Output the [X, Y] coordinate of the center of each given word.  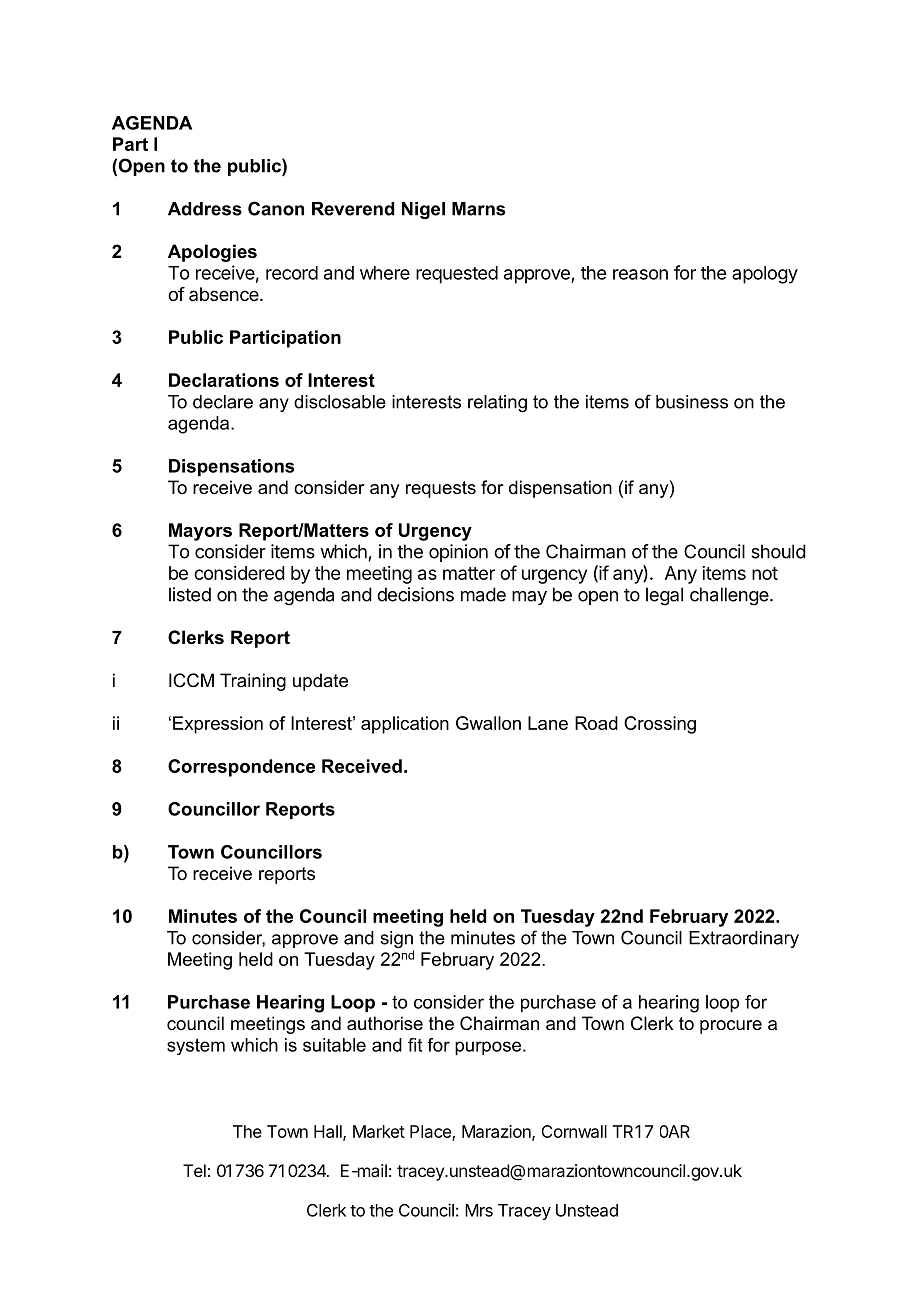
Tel [194, 1170]
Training [253, 682]
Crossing [660, 725]
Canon [276, 208]
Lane [548, 723]
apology [765, 275]
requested [457, 275]
